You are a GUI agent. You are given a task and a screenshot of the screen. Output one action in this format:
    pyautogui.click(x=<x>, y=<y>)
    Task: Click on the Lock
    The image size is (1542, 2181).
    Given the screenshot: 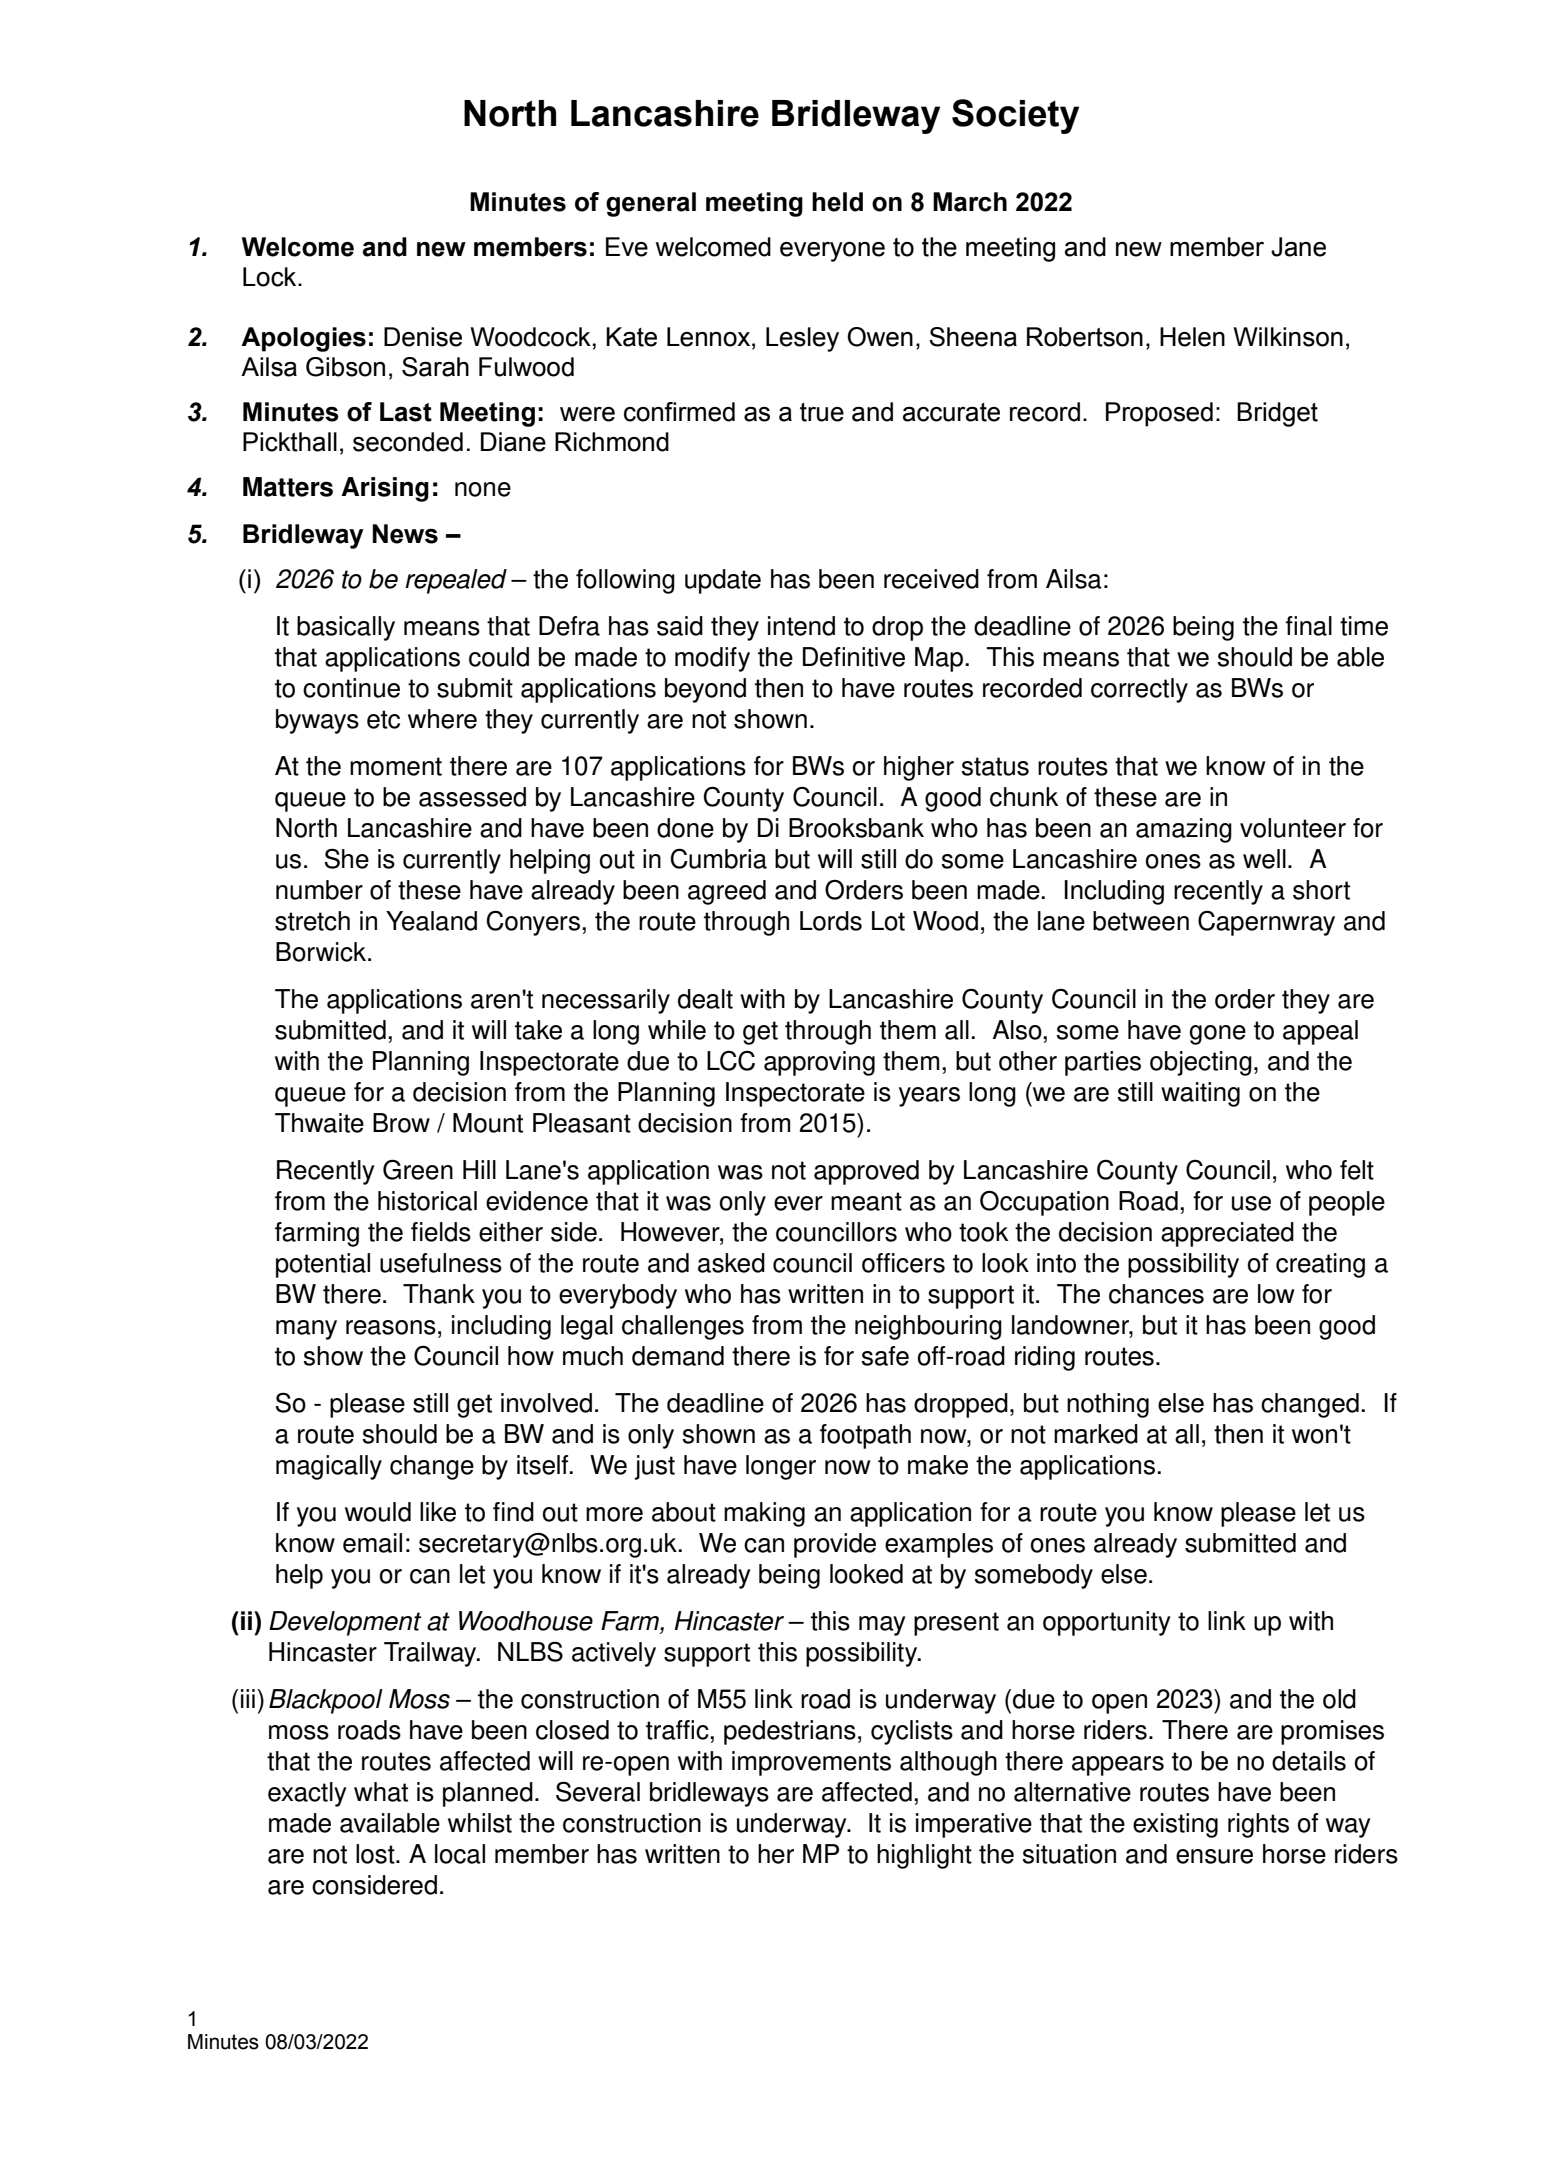 What is the action you would take?
    pyautogui.click(x=271, y=277)
